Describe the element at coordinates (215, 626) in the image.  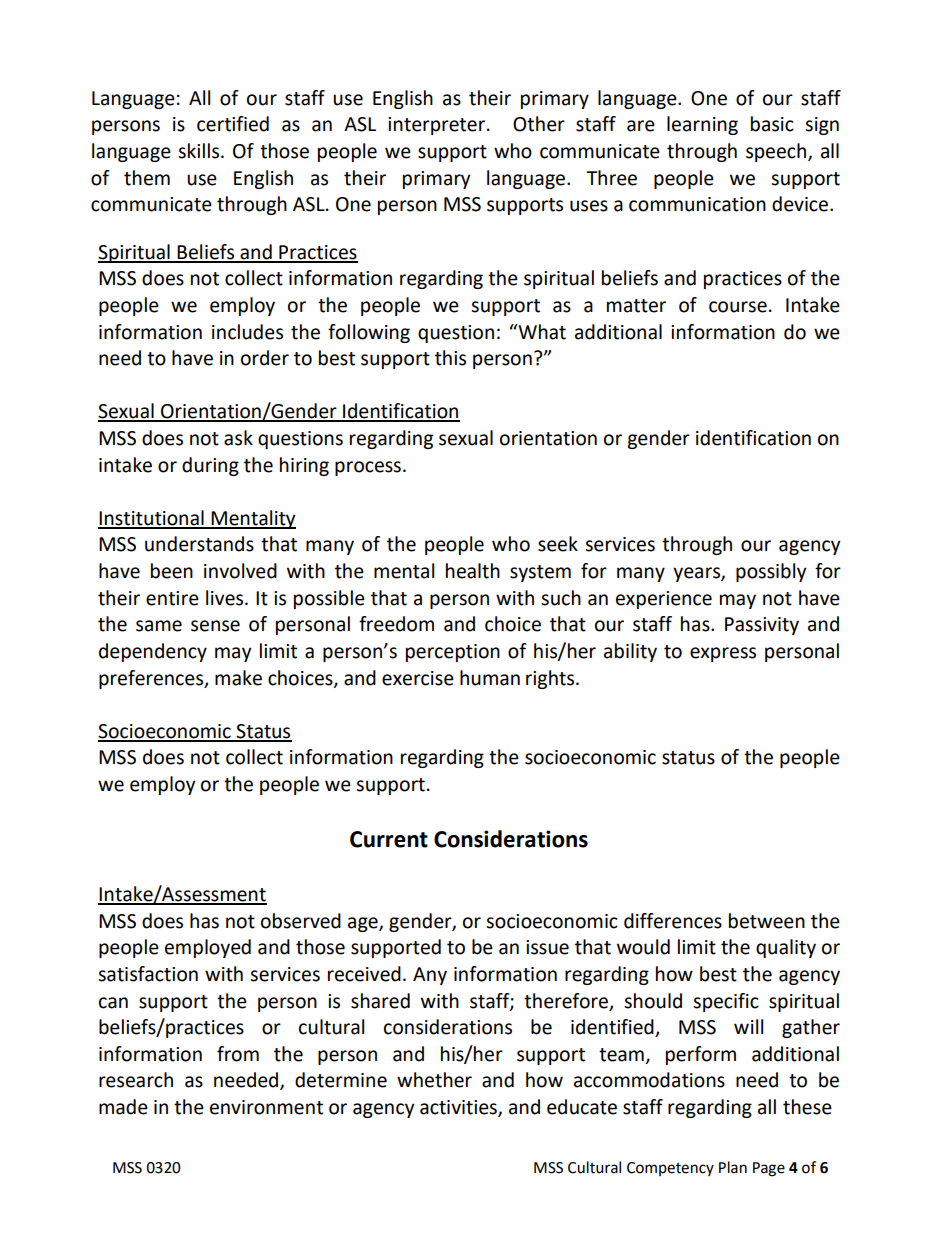
I see `sense` at that location.
